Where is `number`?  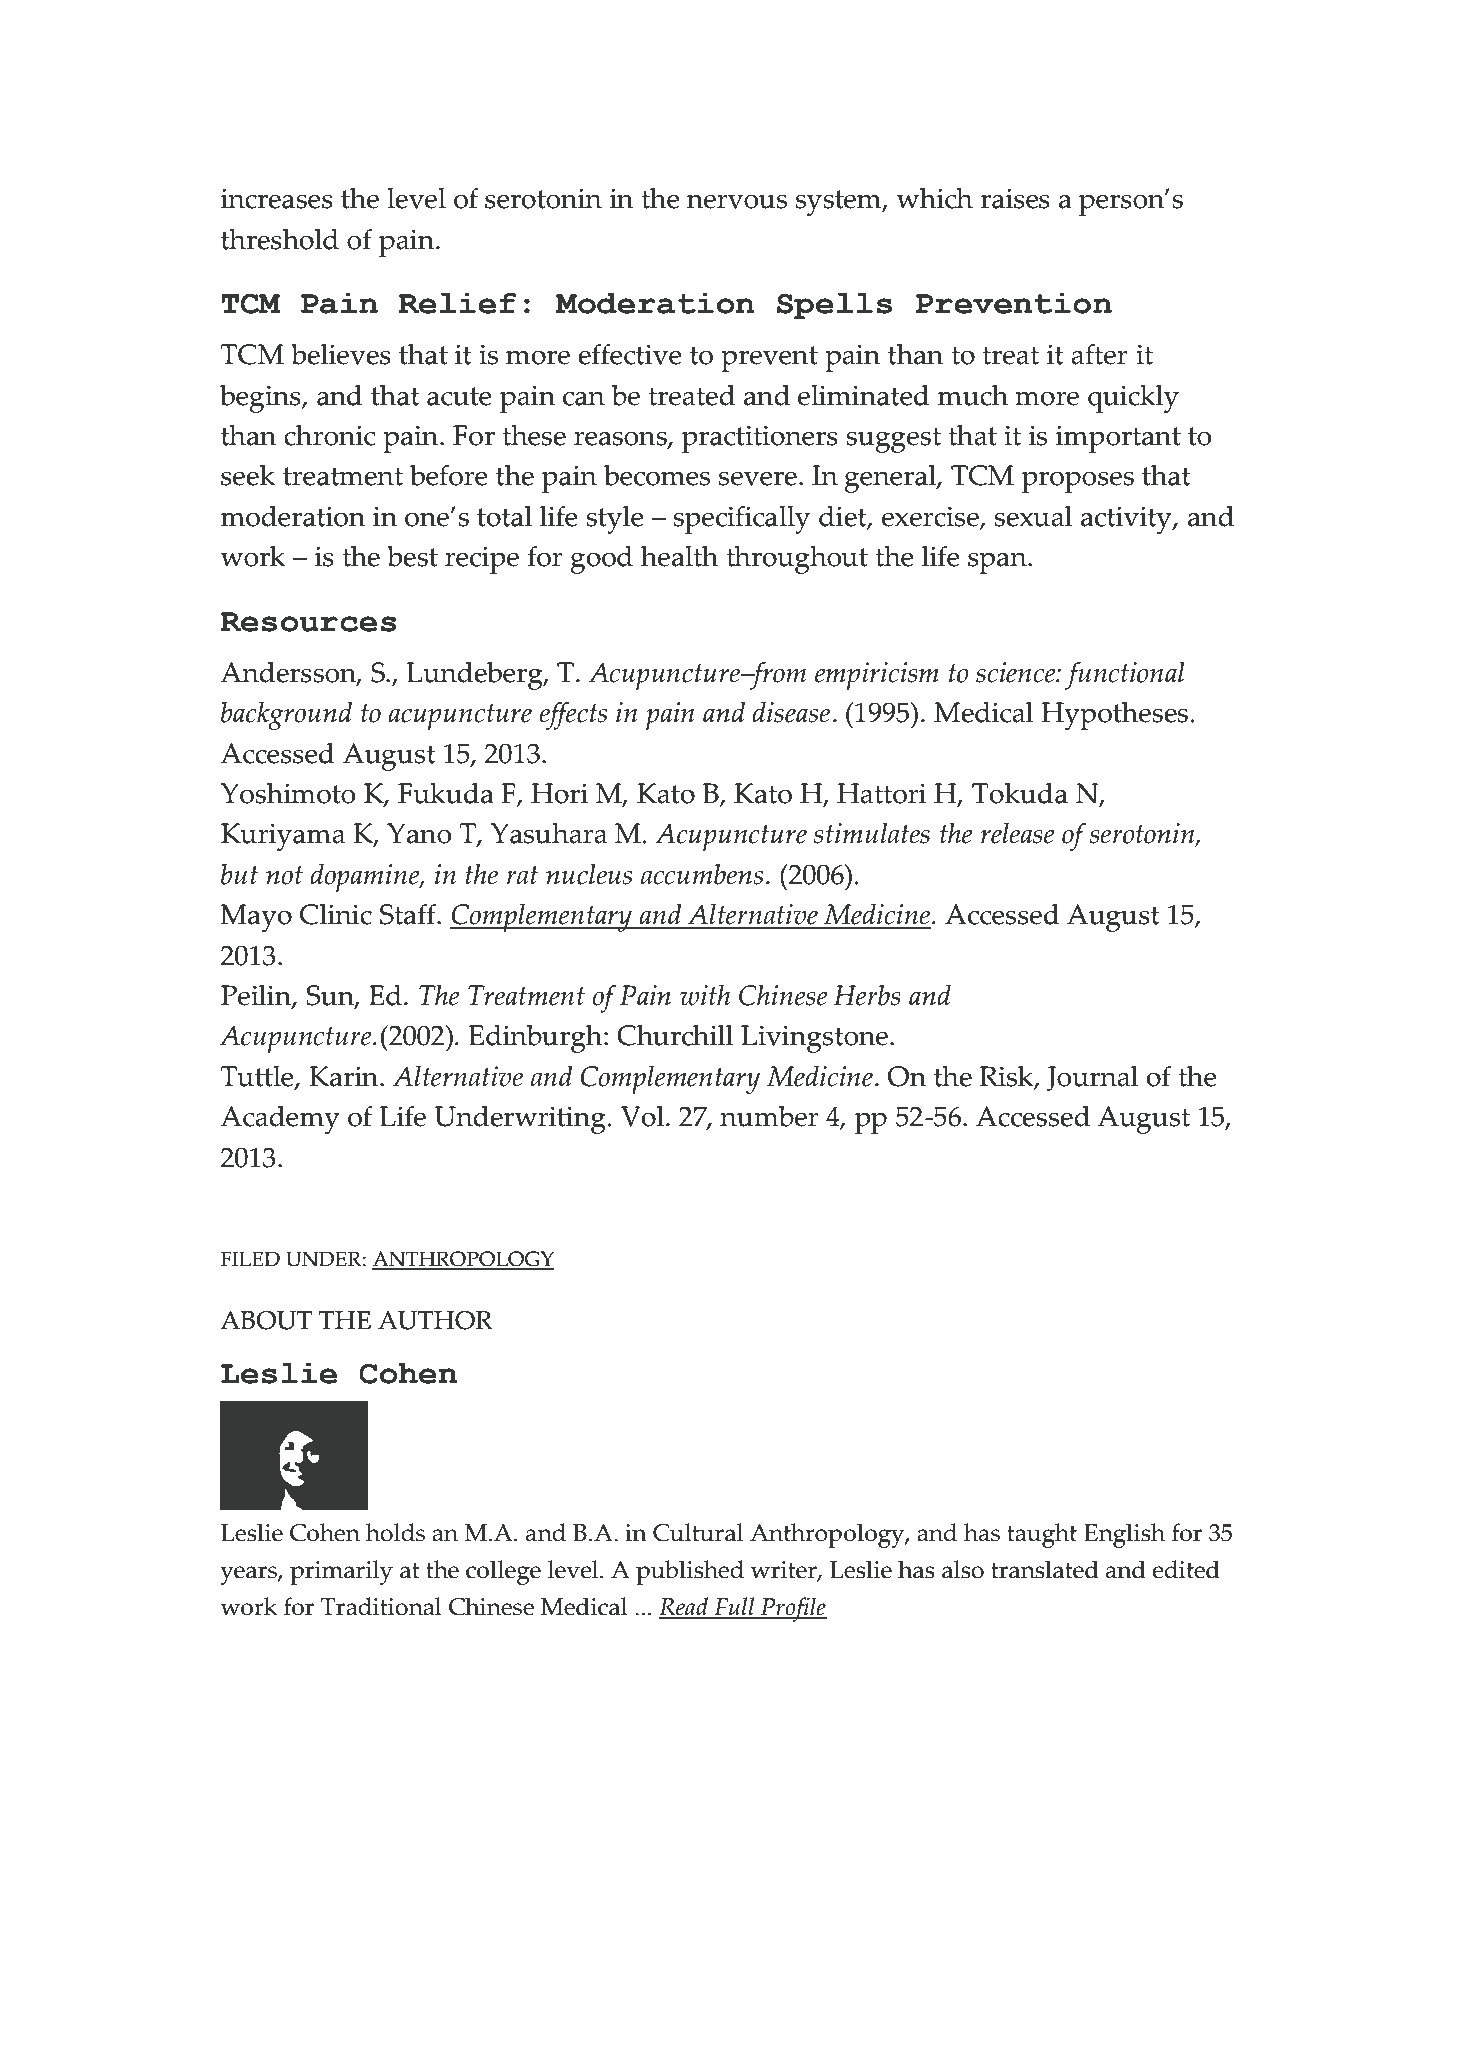
number is located at coordinates (769, 1116).
